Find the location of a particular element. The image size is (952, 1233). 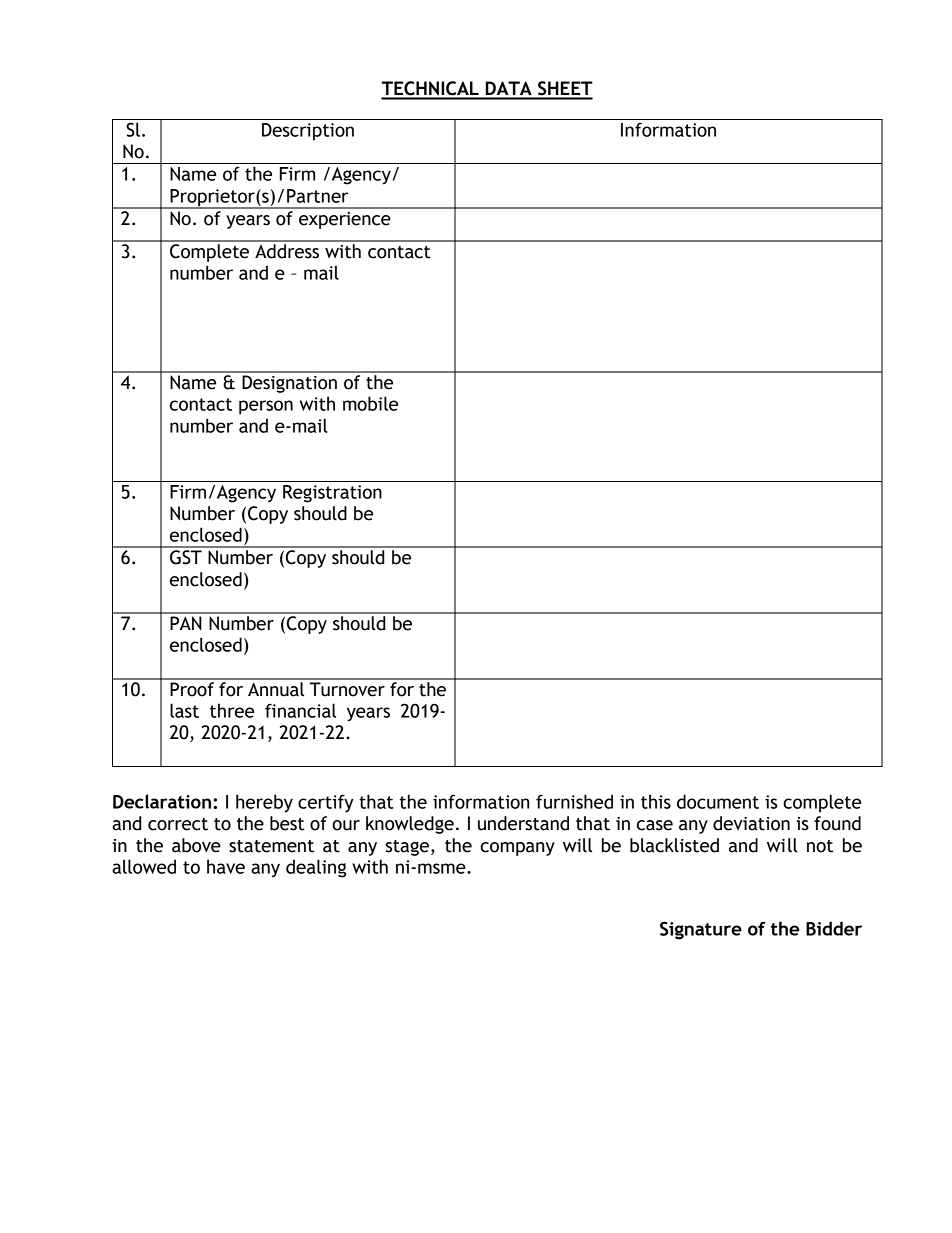

furnished is located at coordinates (574, 801).
